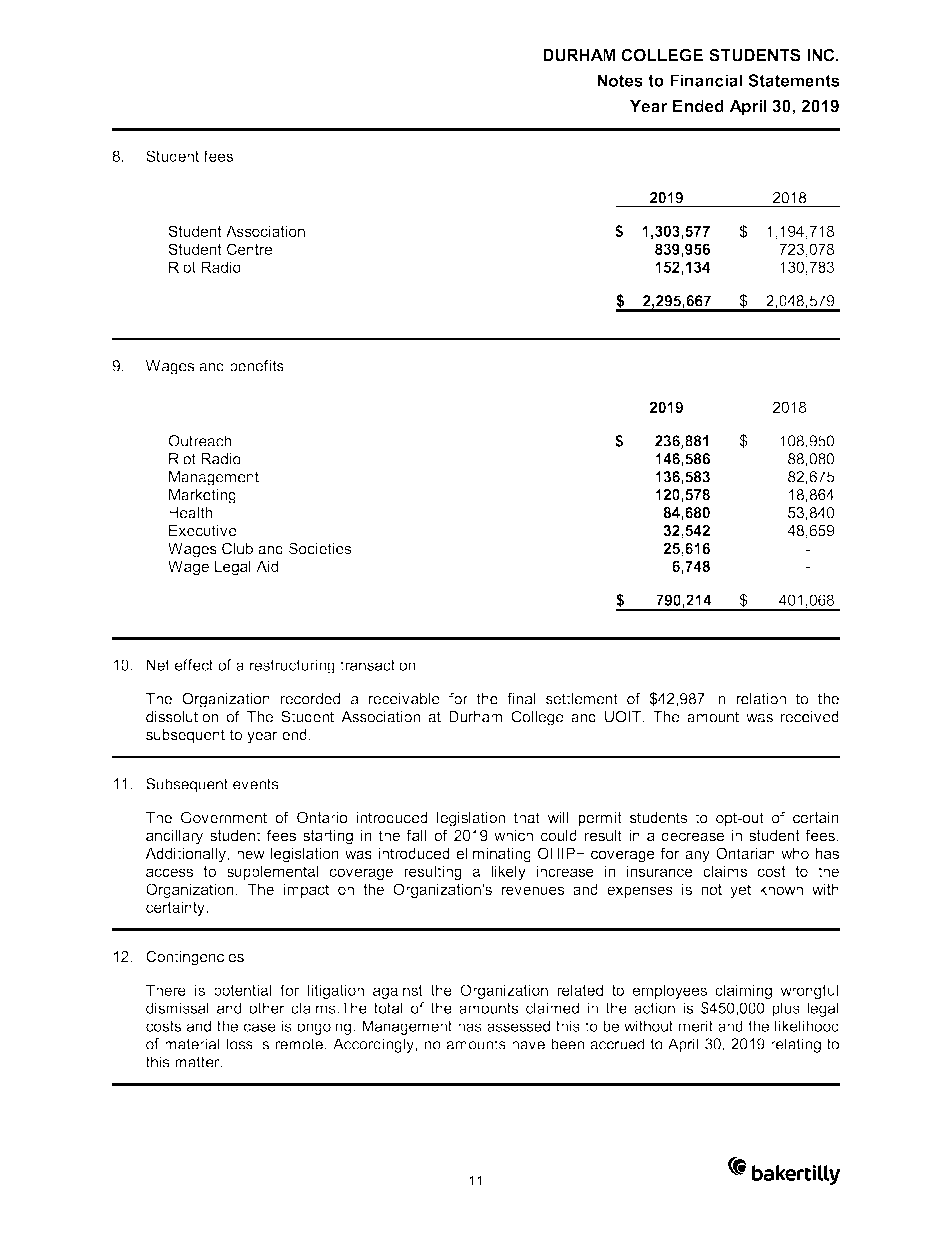  Describe the element at coordinates (620, 80) in the image. I see `Notes` at that location.
